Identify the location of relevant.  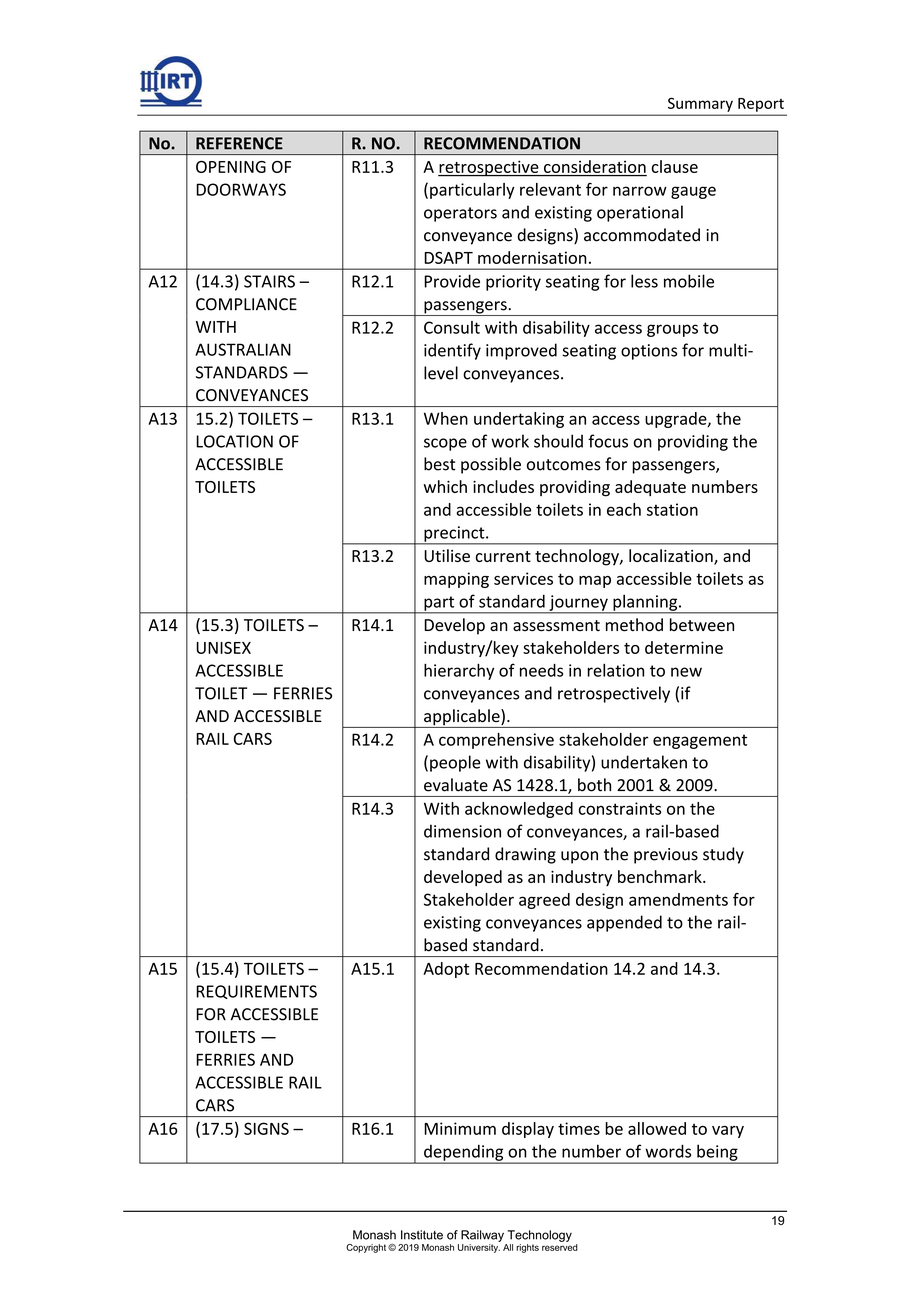
(550, 189).
